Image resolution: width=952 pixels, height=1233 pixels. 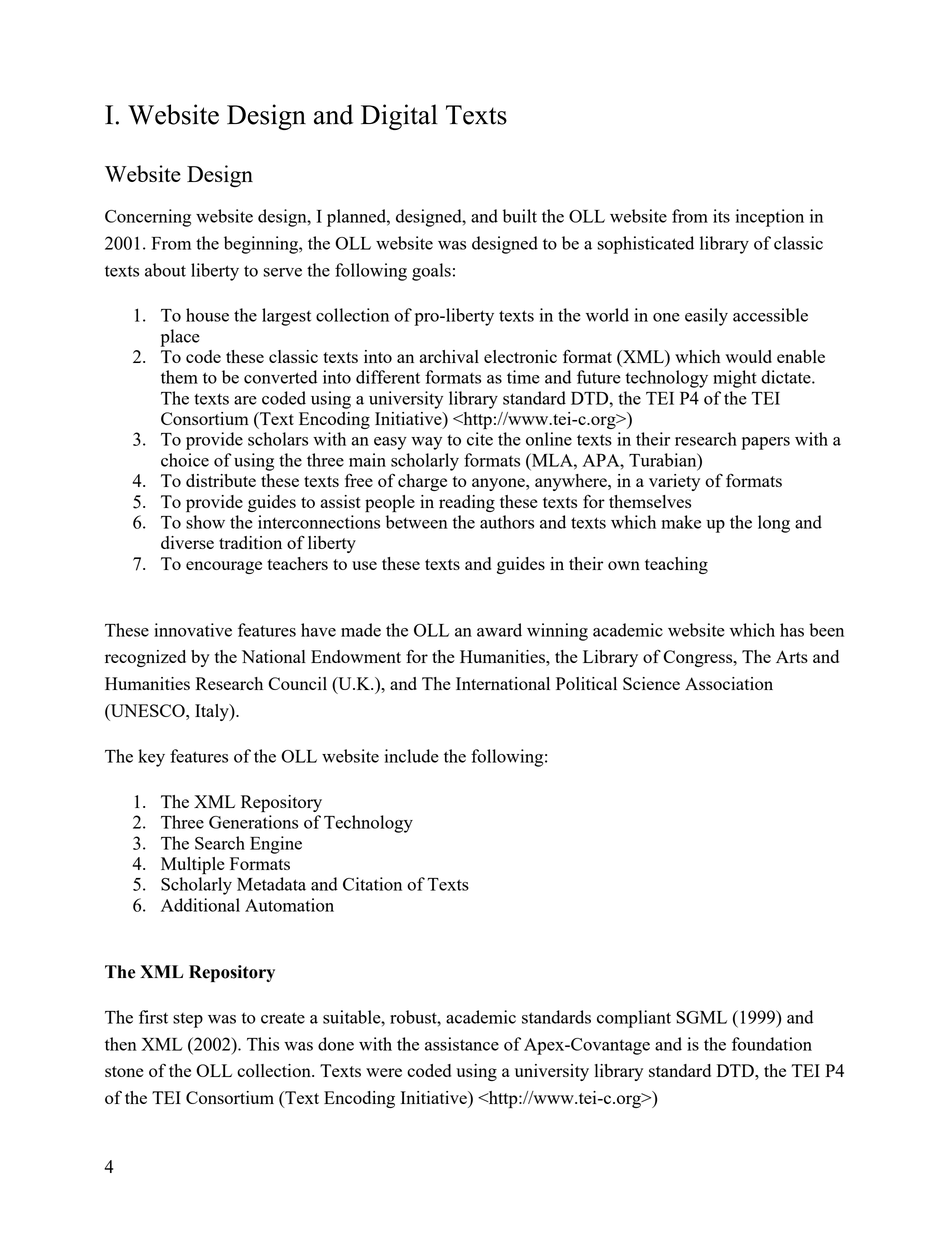 I want to click on Association, so click(x=729, y=683).
